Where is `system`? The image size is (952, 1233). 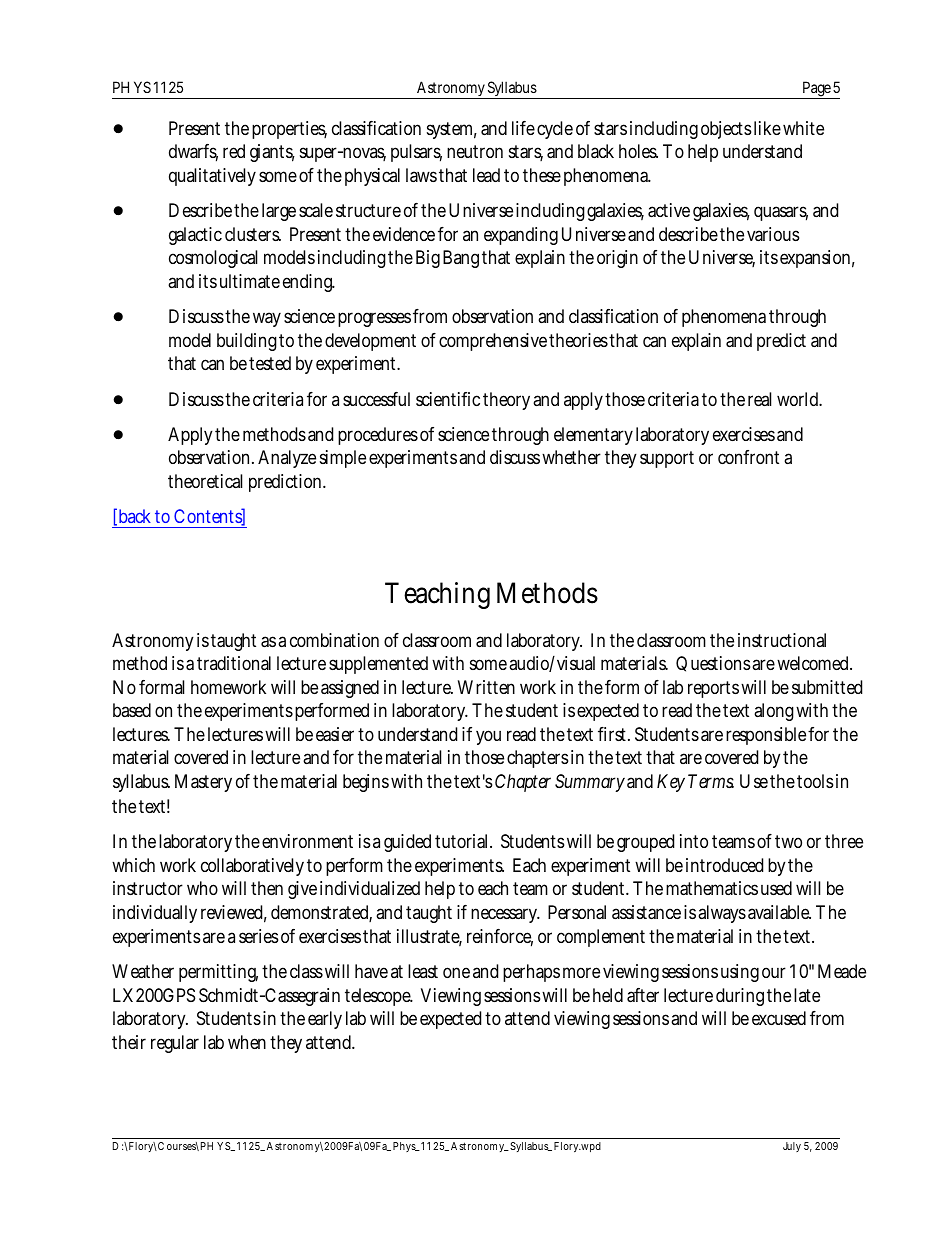 system is located at coordinates (452, 130).
